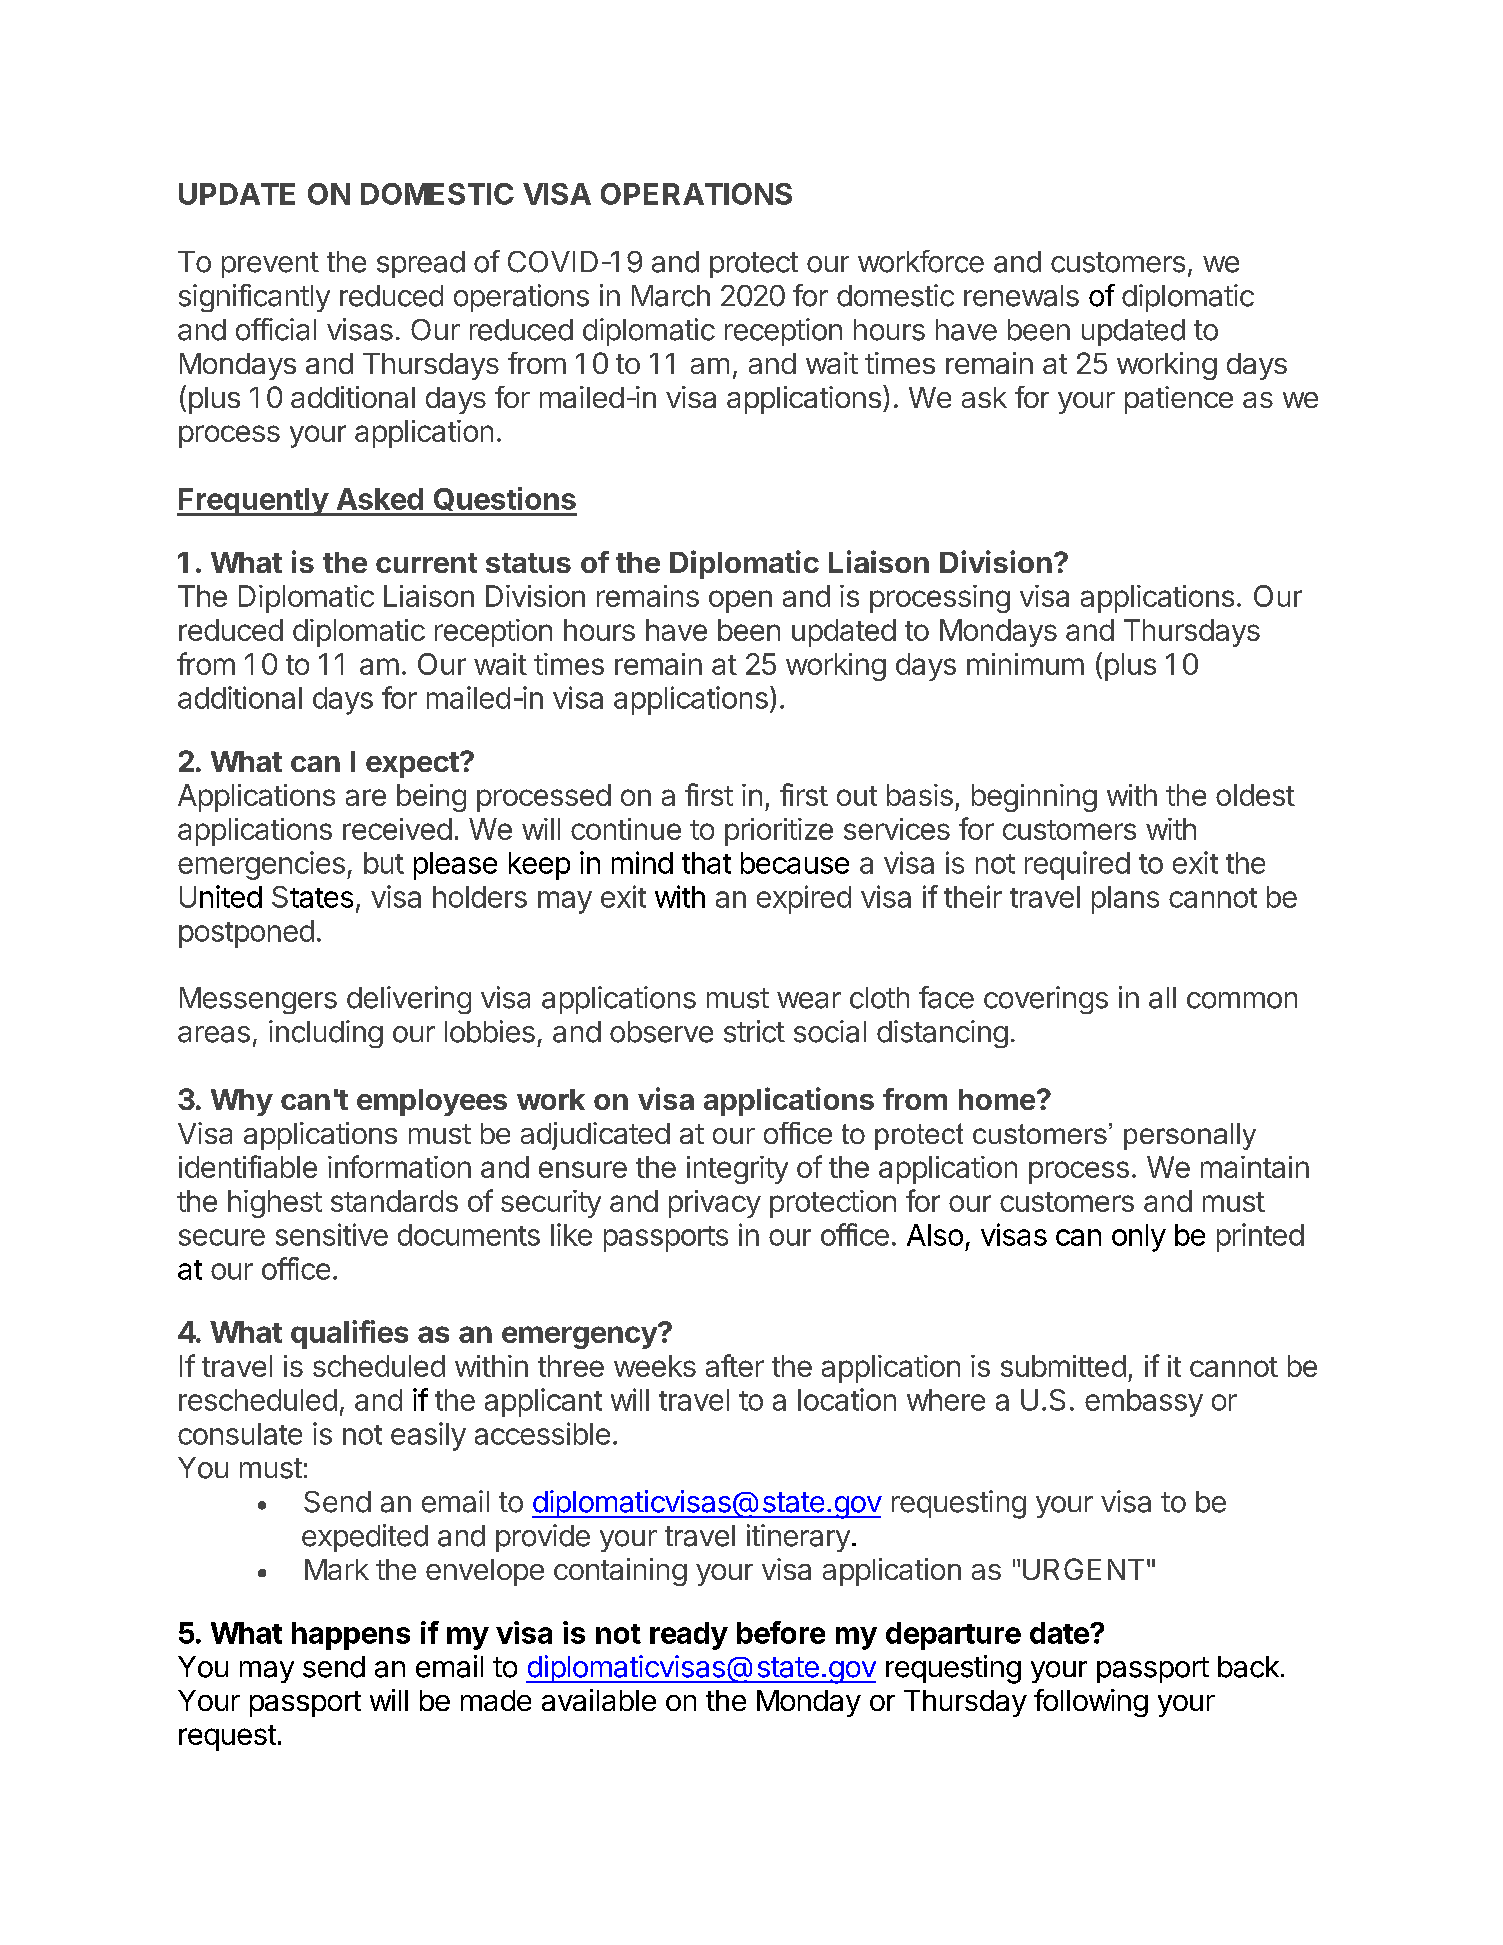 This image has width=1503, height=1945. Describe the element at coordinates (276, 329) in the image. I see `official` at that location.
